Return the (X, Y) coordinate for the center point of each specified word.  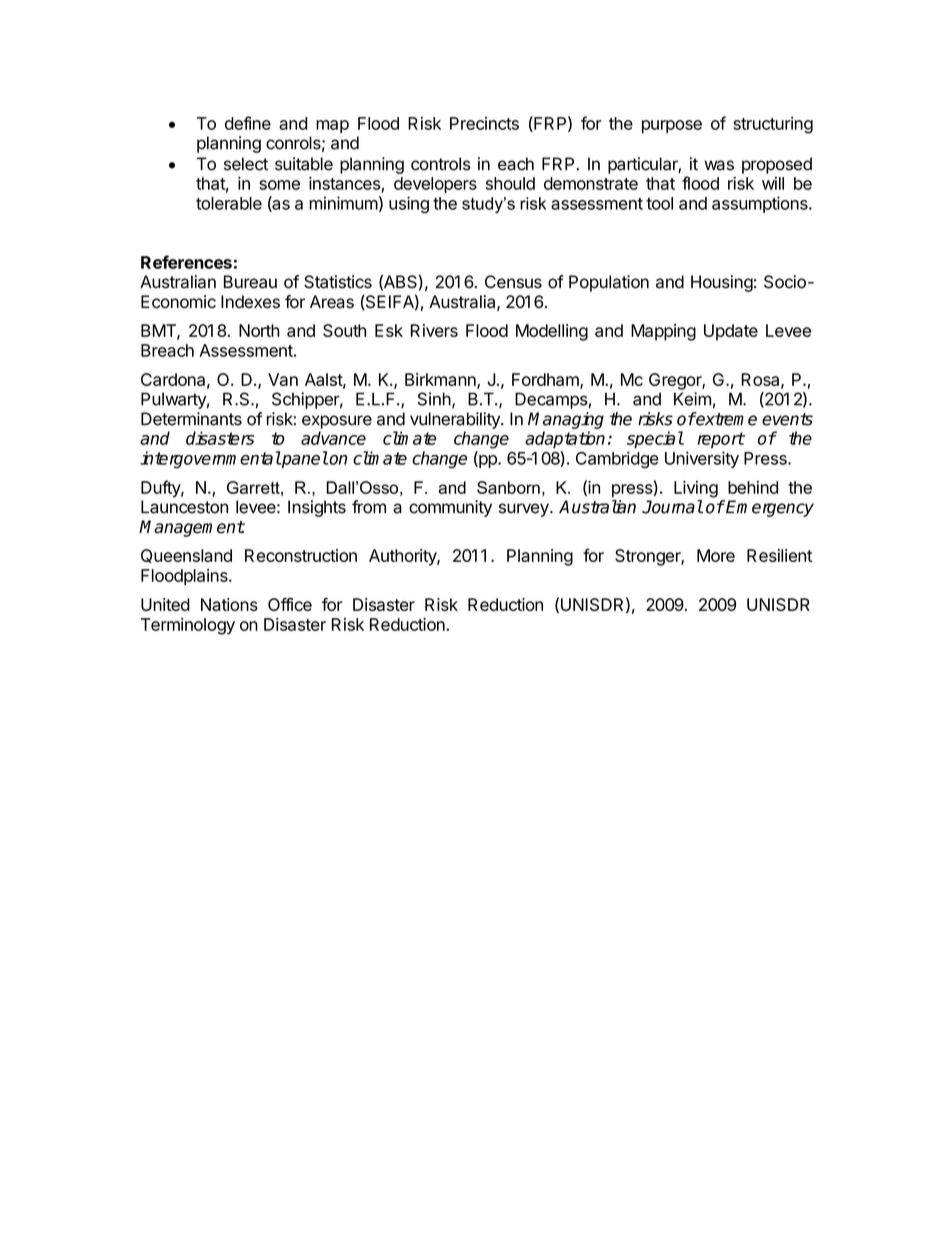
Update (731, 332)
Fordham (546, 381)
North (259, 330)
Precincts (484, 123)
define (248, 123)
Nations (229, 604)
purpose (672, 126)
